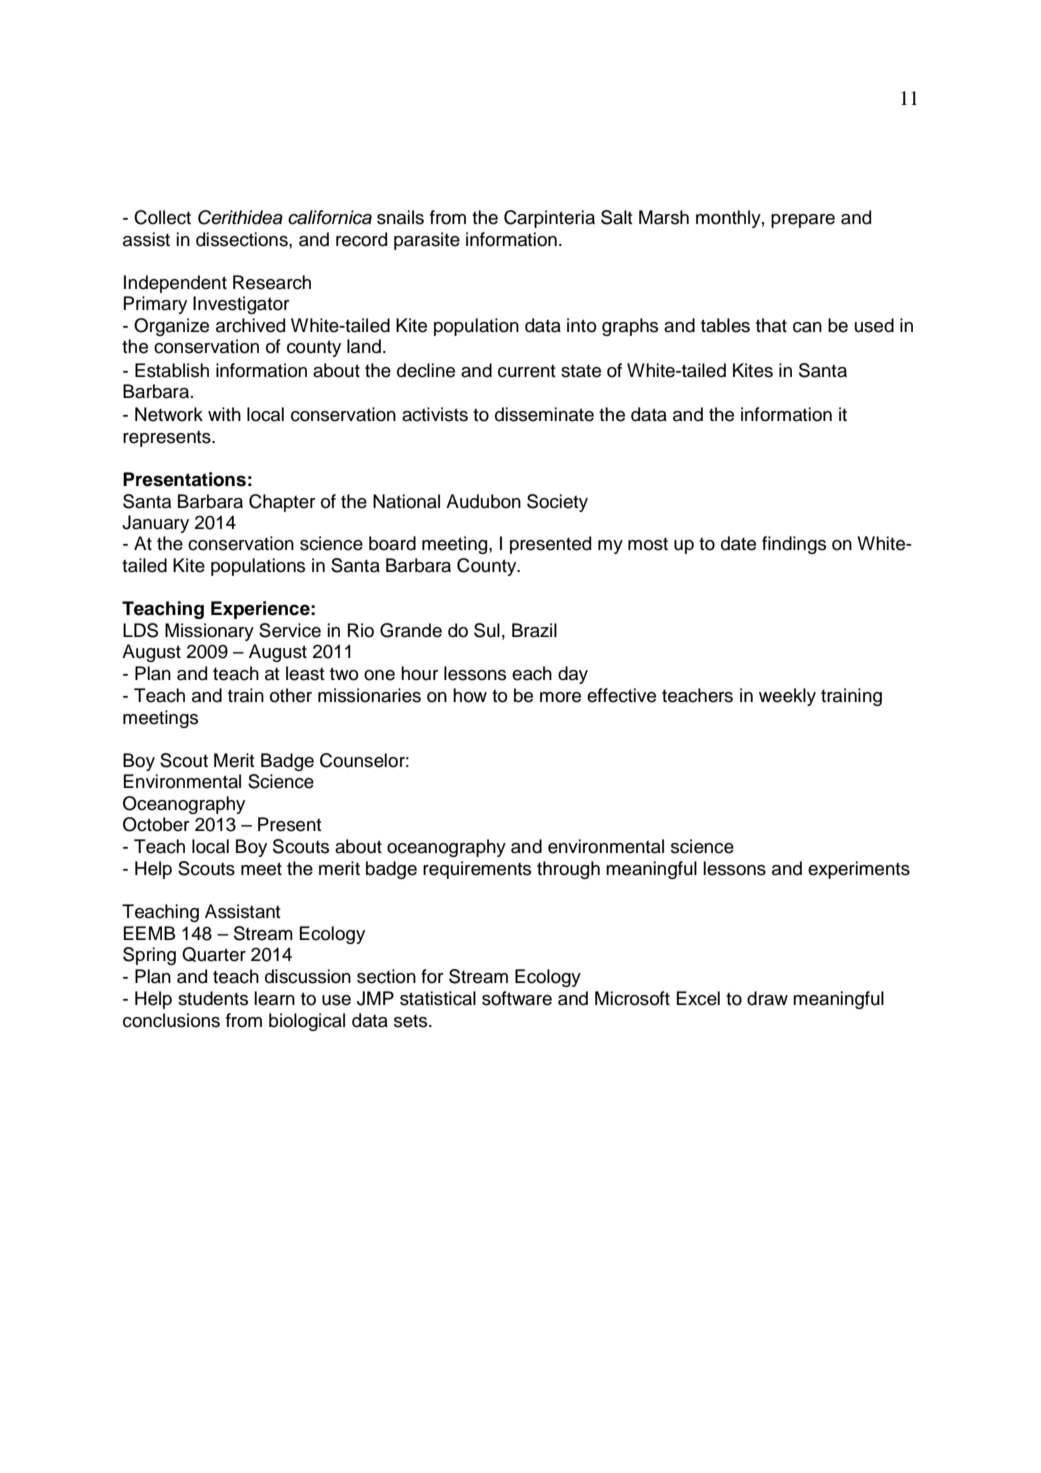  What do you see at coordinates (483, 501) in the document?
I see `Audubon` at bounding box center [483, 501].
